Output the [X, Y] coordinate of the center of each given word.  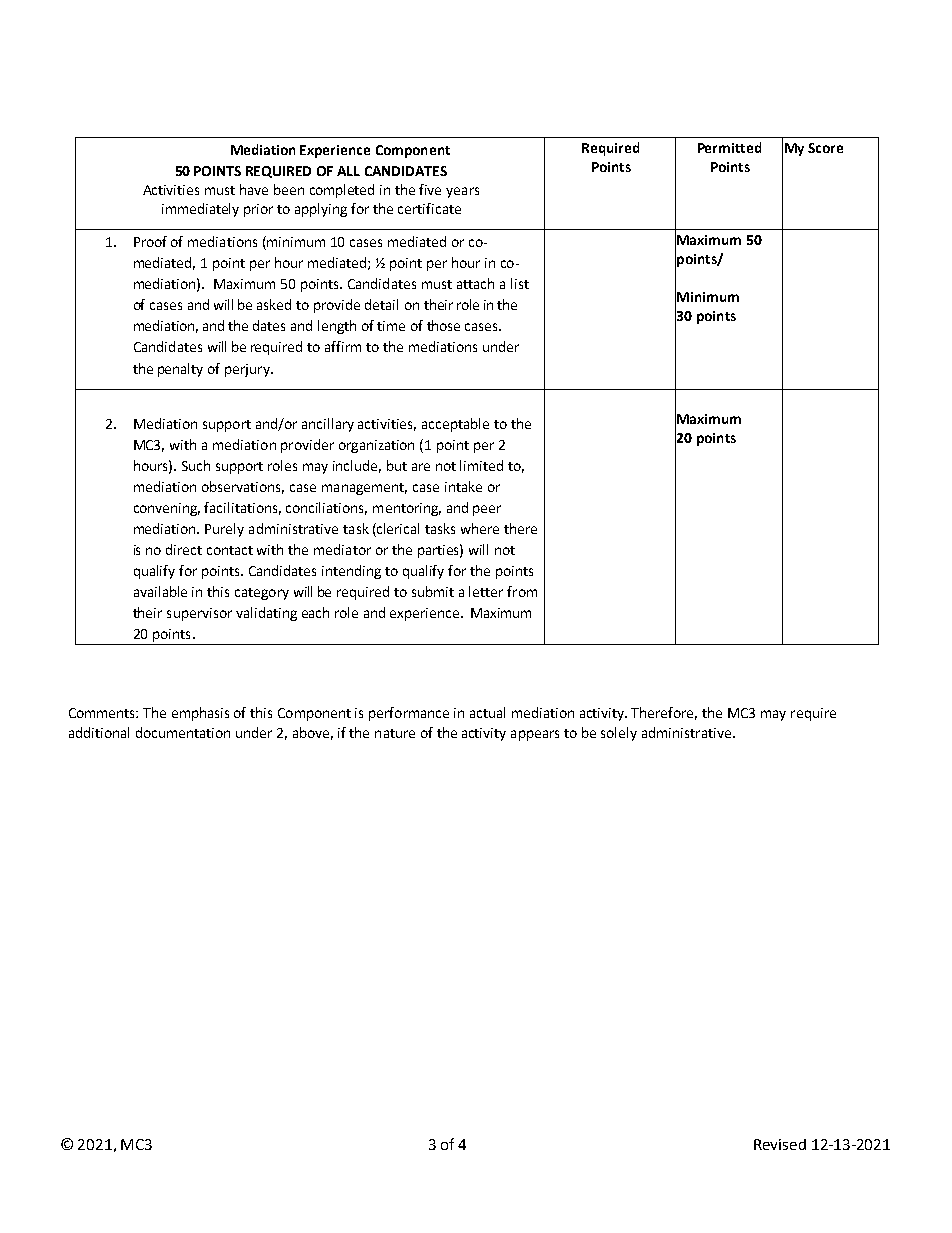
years [462, 192]
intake [463, 486]
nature [395, 733]
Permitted [729, 147]
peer [487, 510]
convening [167, 509]
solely [619, 734]
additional [99, 732]
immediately [200, 210]
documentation [183, 732]
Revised [780, 1144]
